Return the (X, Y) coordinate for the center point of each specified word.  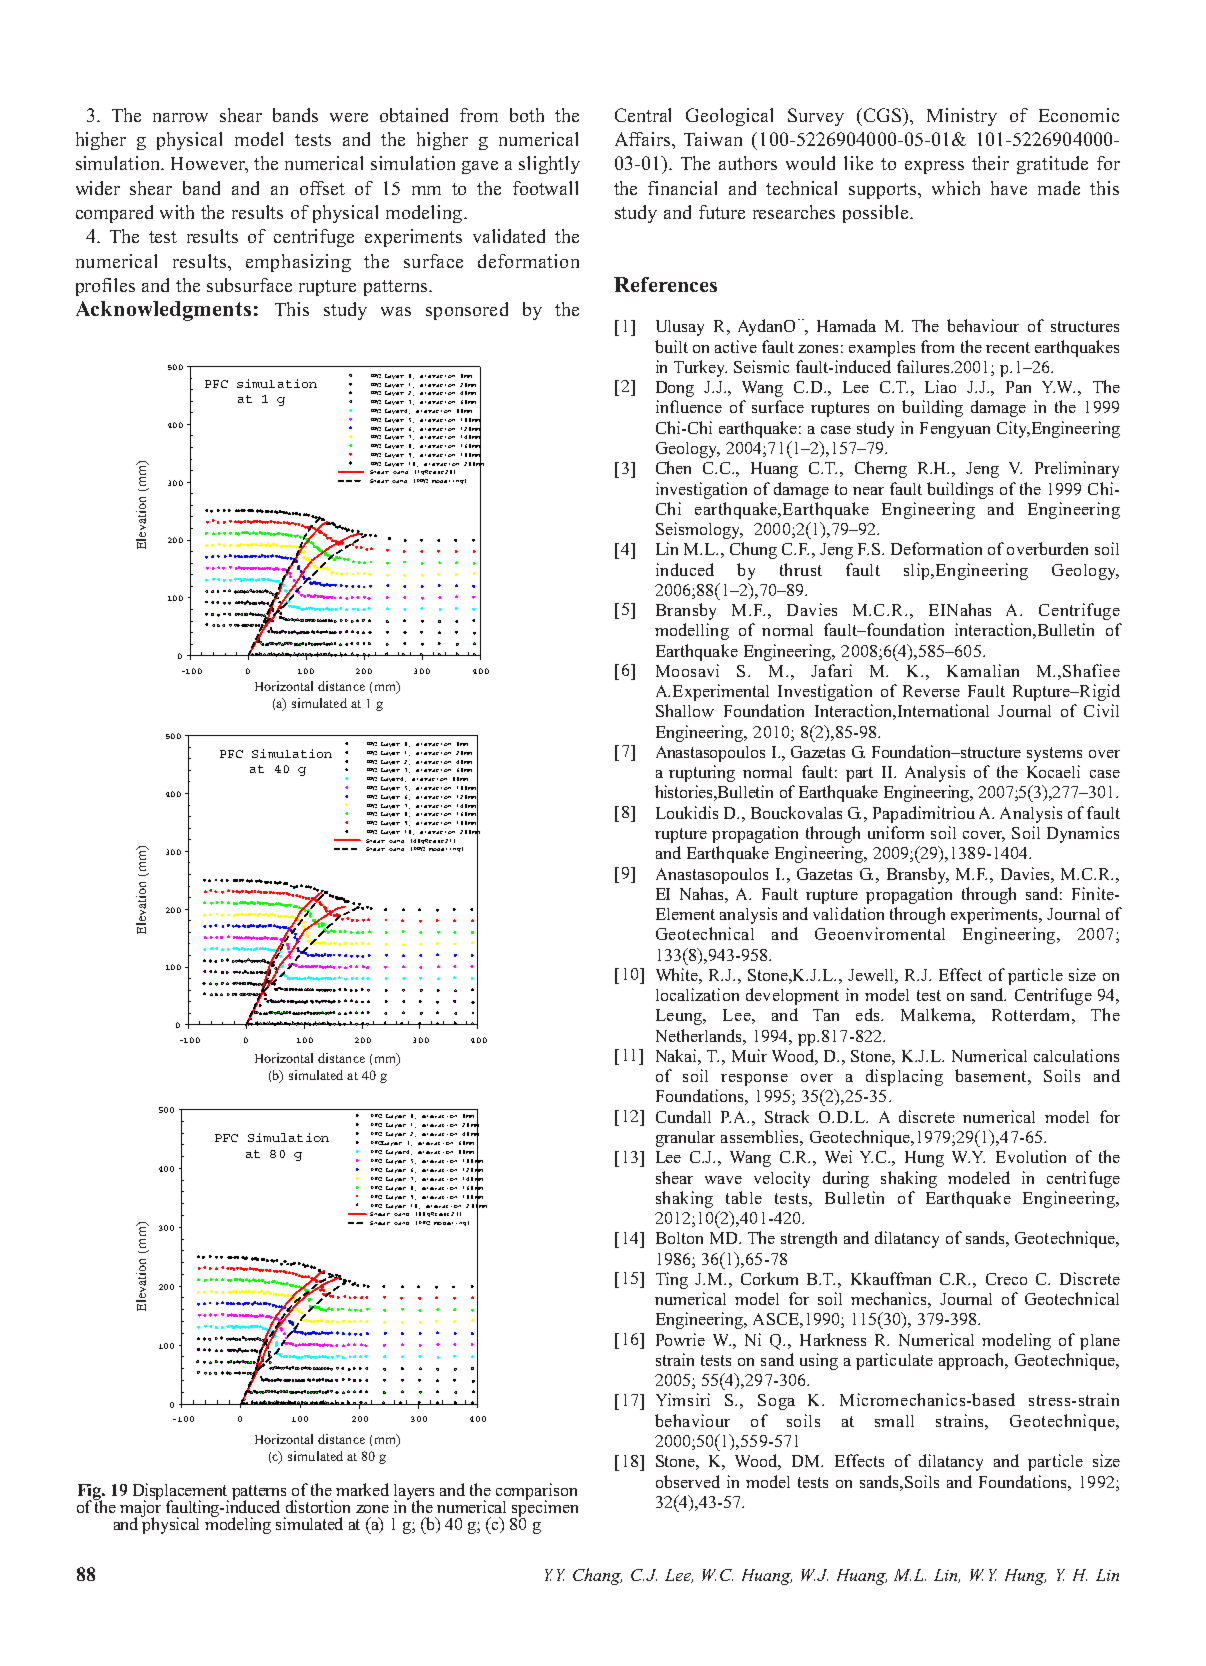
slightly (549, 165)
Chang (597, 1576)
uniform (896, 832)
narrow (180, 117)
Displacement (181, 1492)
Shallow (685, 710)
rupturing (702, 773)
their (990, 163)
